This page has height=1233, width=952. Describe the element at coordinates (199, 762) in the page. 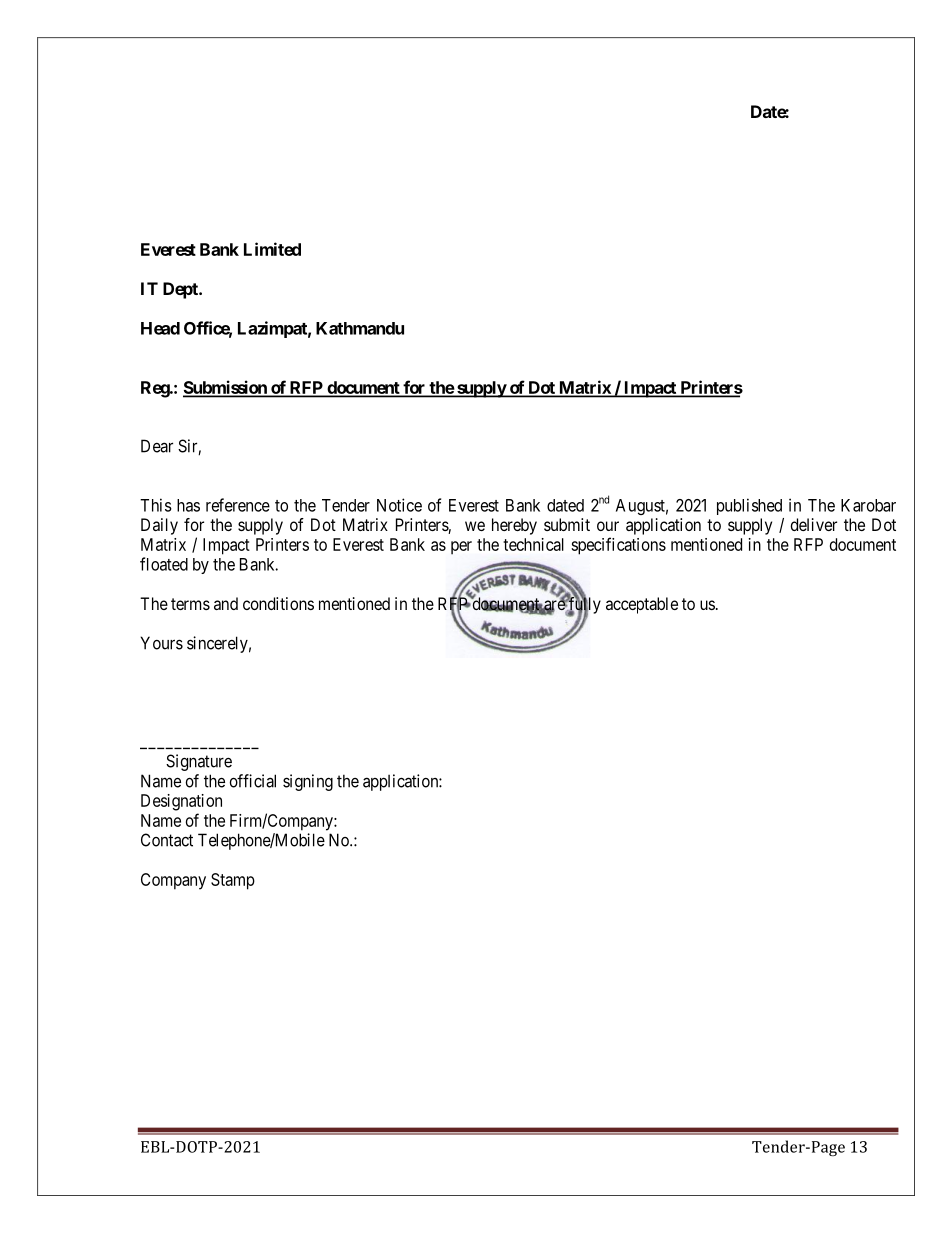

I see `Signature` at that location.
